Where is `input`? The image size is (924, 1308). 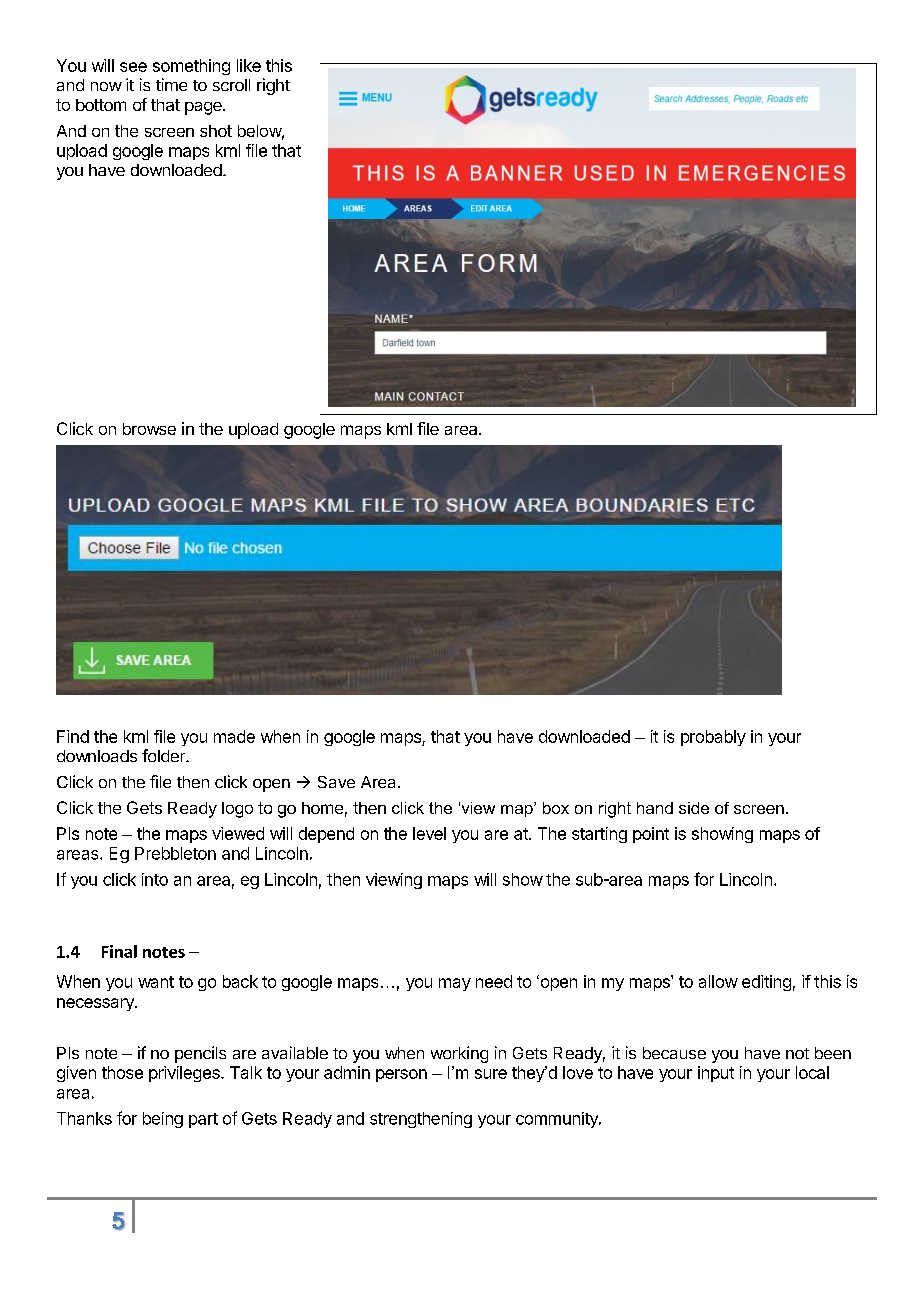
input is located at coordinates (716, 1074).
